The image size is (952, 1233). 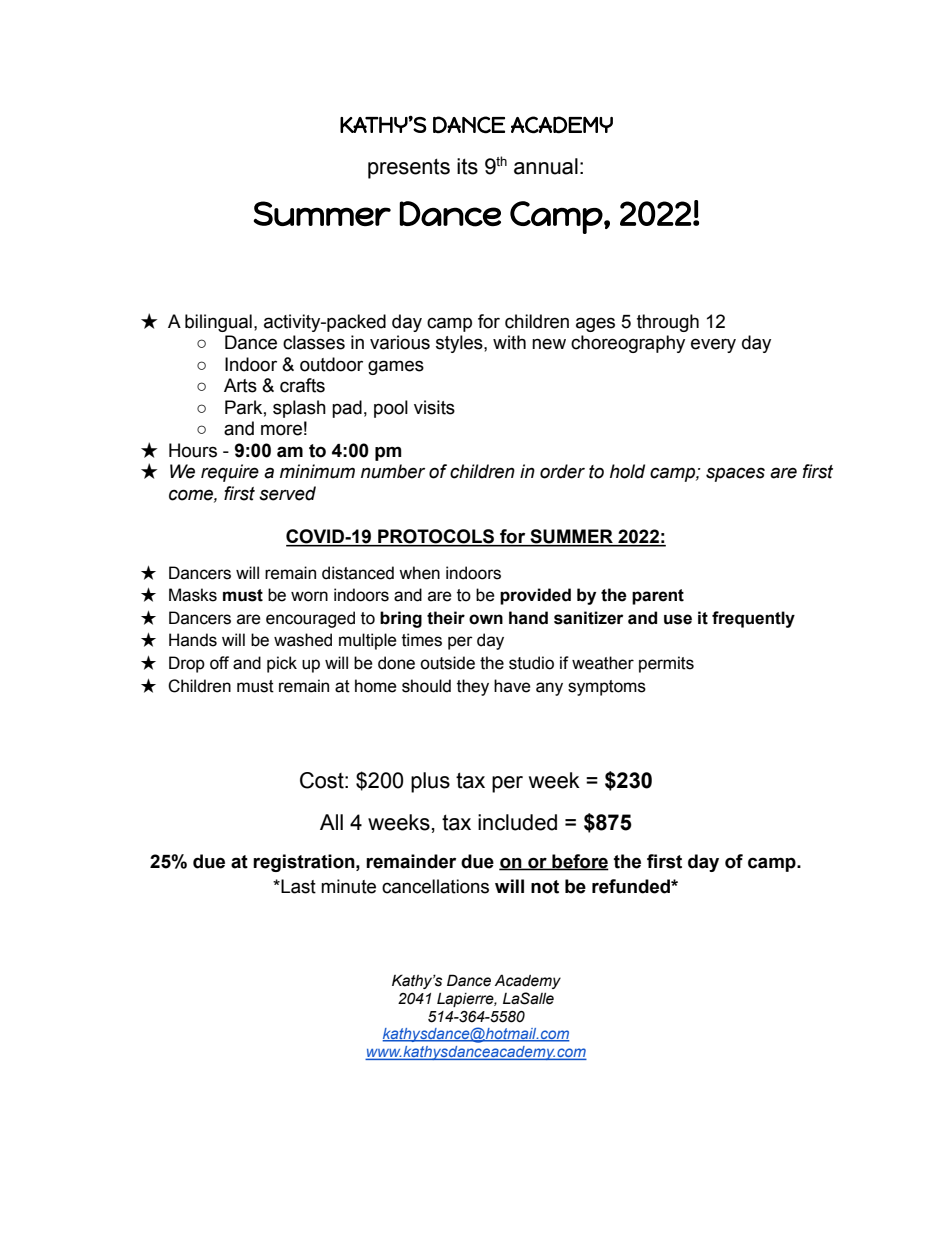 I want to click on through, so click(x=668, y=323).
